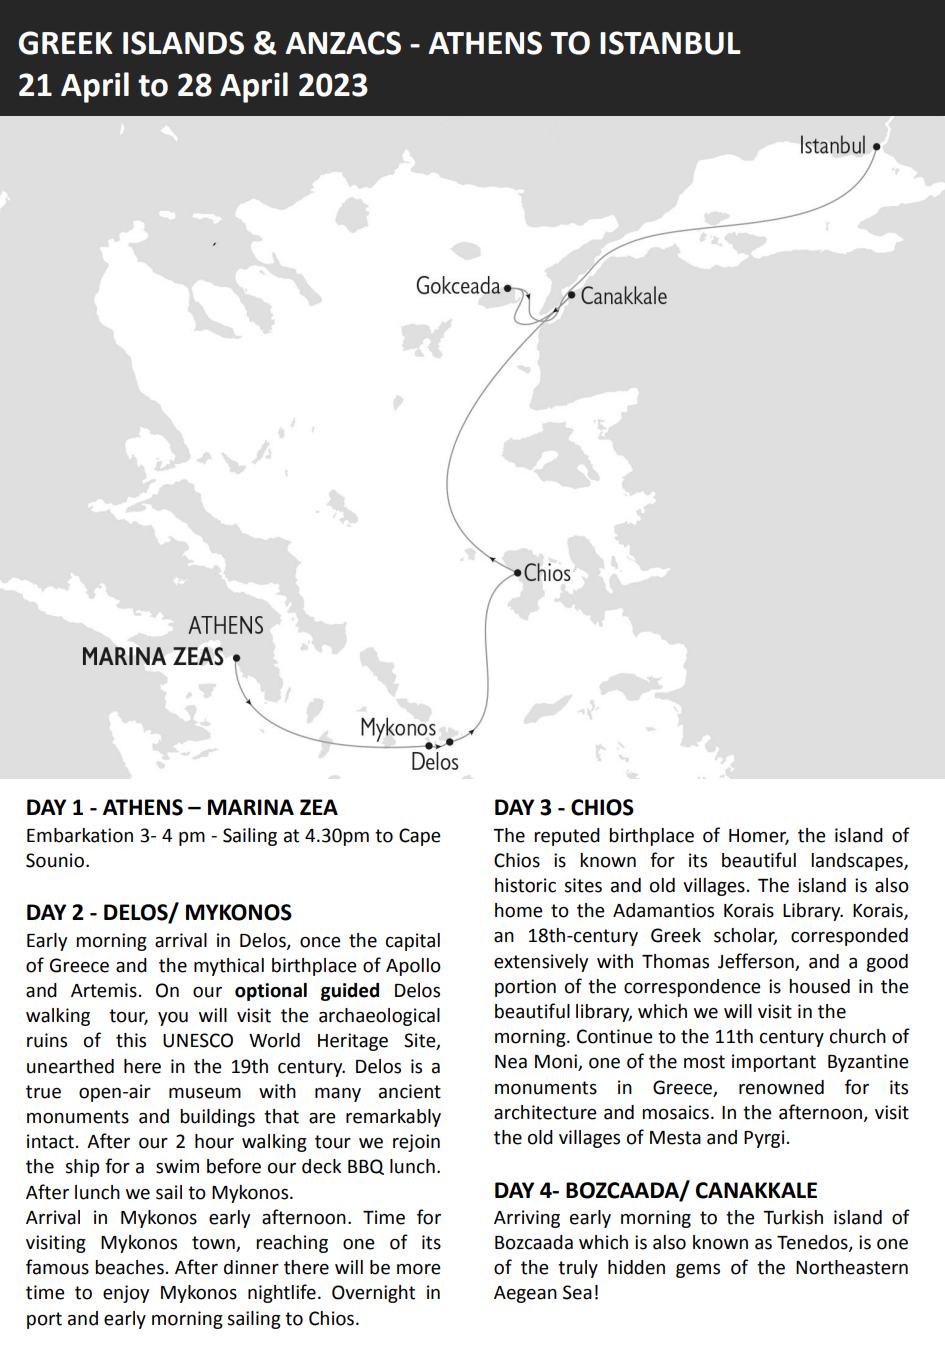 The height and width of the screenshot is (1365, 945). What do you see at coordinates (849, 937) in the screenshot?
I see `corresponded` at bounding box center [849, 937].
